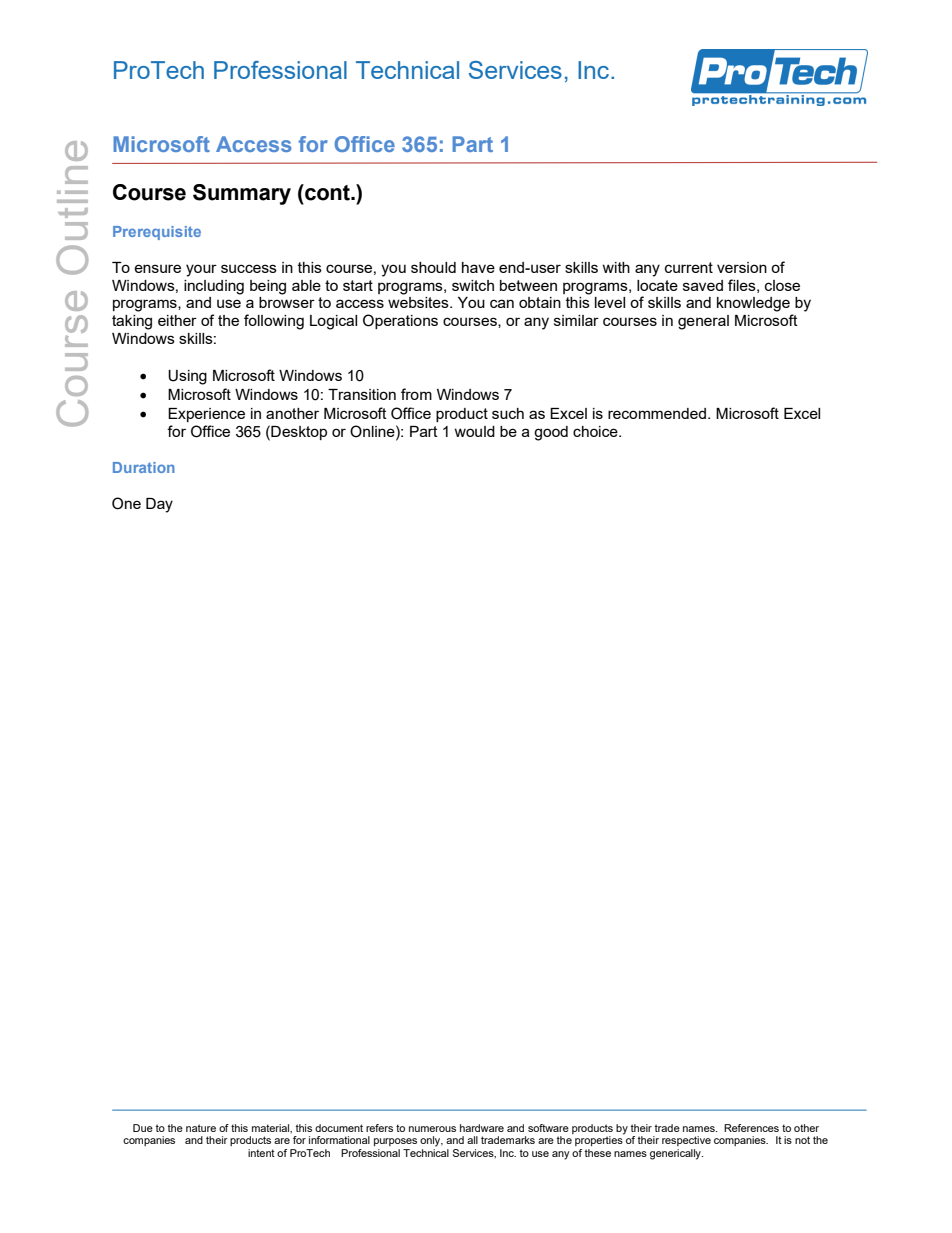  I want to click on current, so click(689, 267).
